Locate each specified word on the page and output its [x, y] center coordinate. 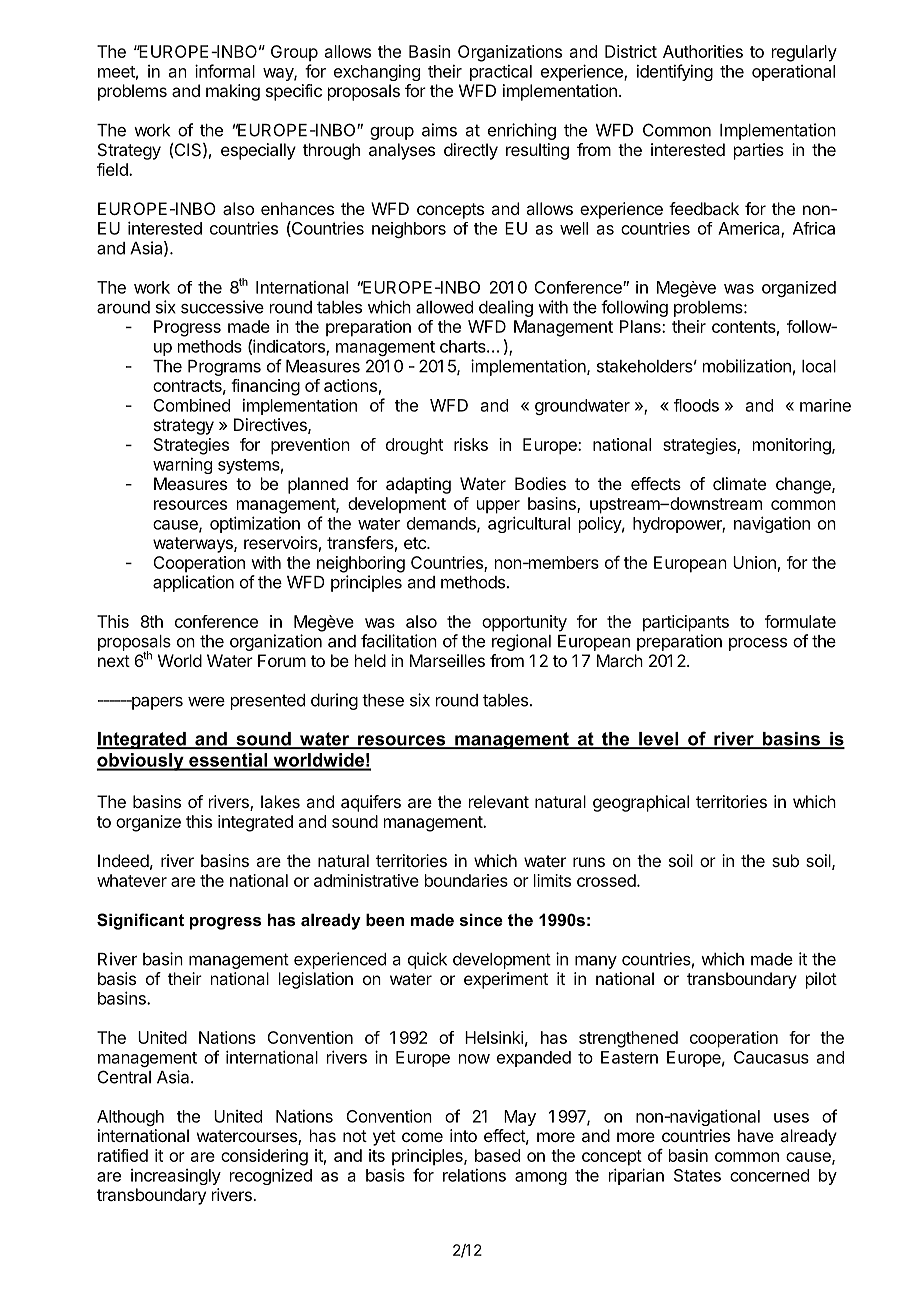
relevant [499, 801]
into [463, 1135]
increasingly [176, 1177]
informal [225, 71]
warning [182, 466]
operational [793, 73]
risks [471, 444]
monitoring [793, 446]
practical [501, 73]
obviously [141, 762]
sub [785, 860]
